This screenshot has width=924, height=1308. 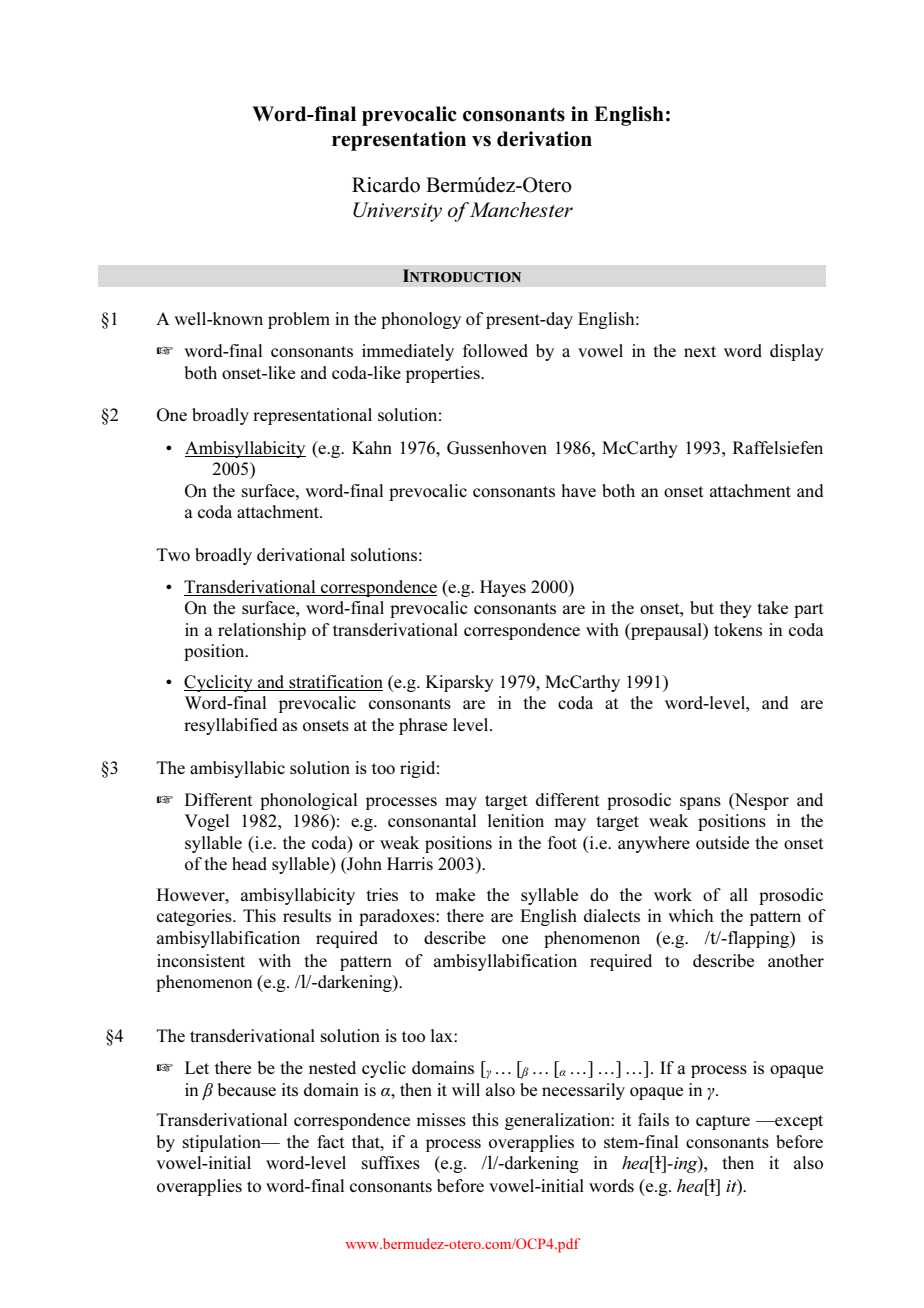 I want to click on stipulation, so click(x=222, y=1143).
